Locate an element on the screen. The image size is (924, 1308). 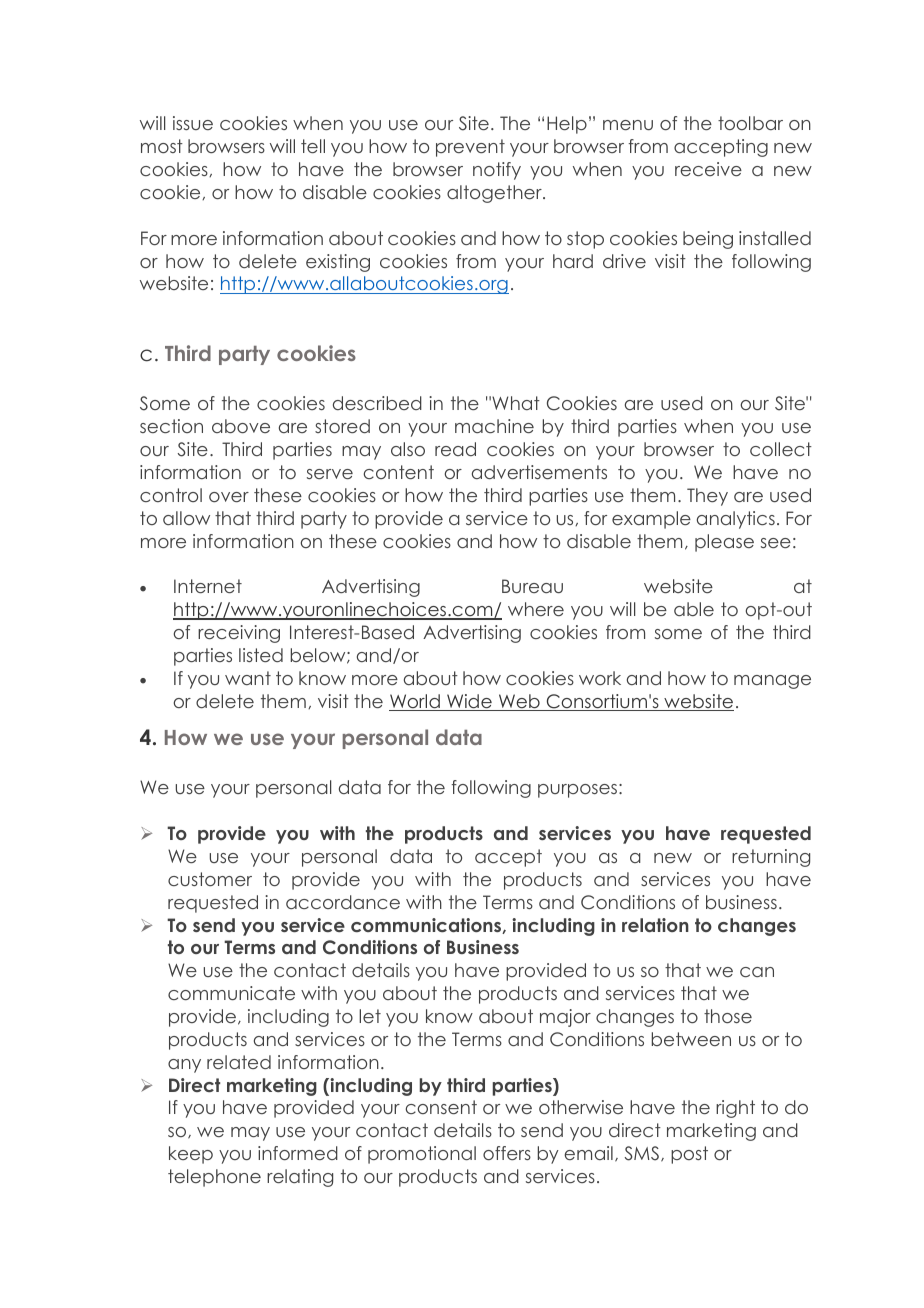
telephone is located at coordinates (214, 1178).
